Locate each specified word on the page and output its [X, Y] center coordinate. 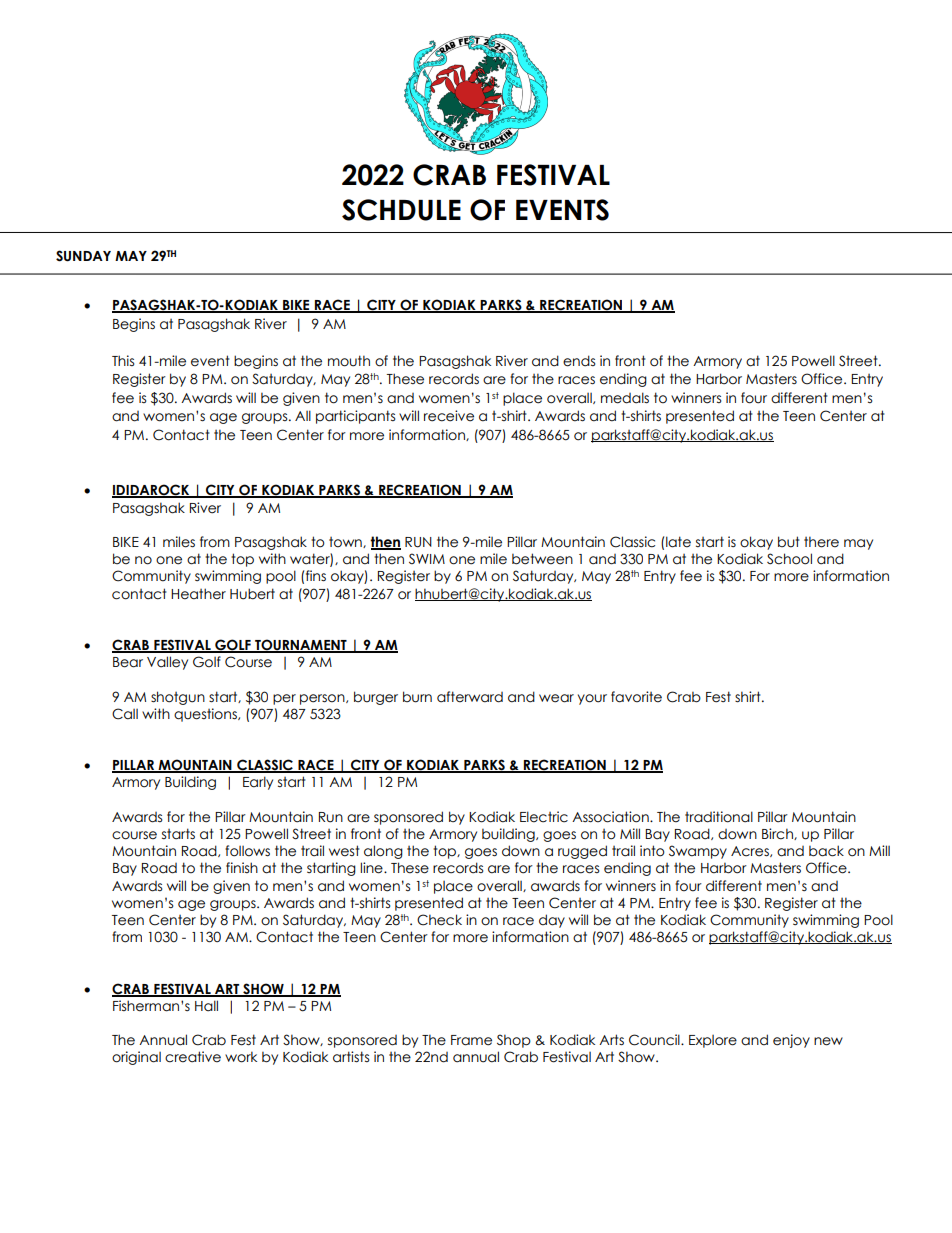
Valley [167, 663]
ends [579, 361]
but [789, 542]
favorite [636, 697]
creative [193, 1057]
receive [449, 416]
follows [247, 851]
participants [355, 417]
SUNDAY [83, 256]
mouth [349, 361]
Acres [751, 851]
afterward [470, 697]
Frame [471, 1040]
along [383, 852]
